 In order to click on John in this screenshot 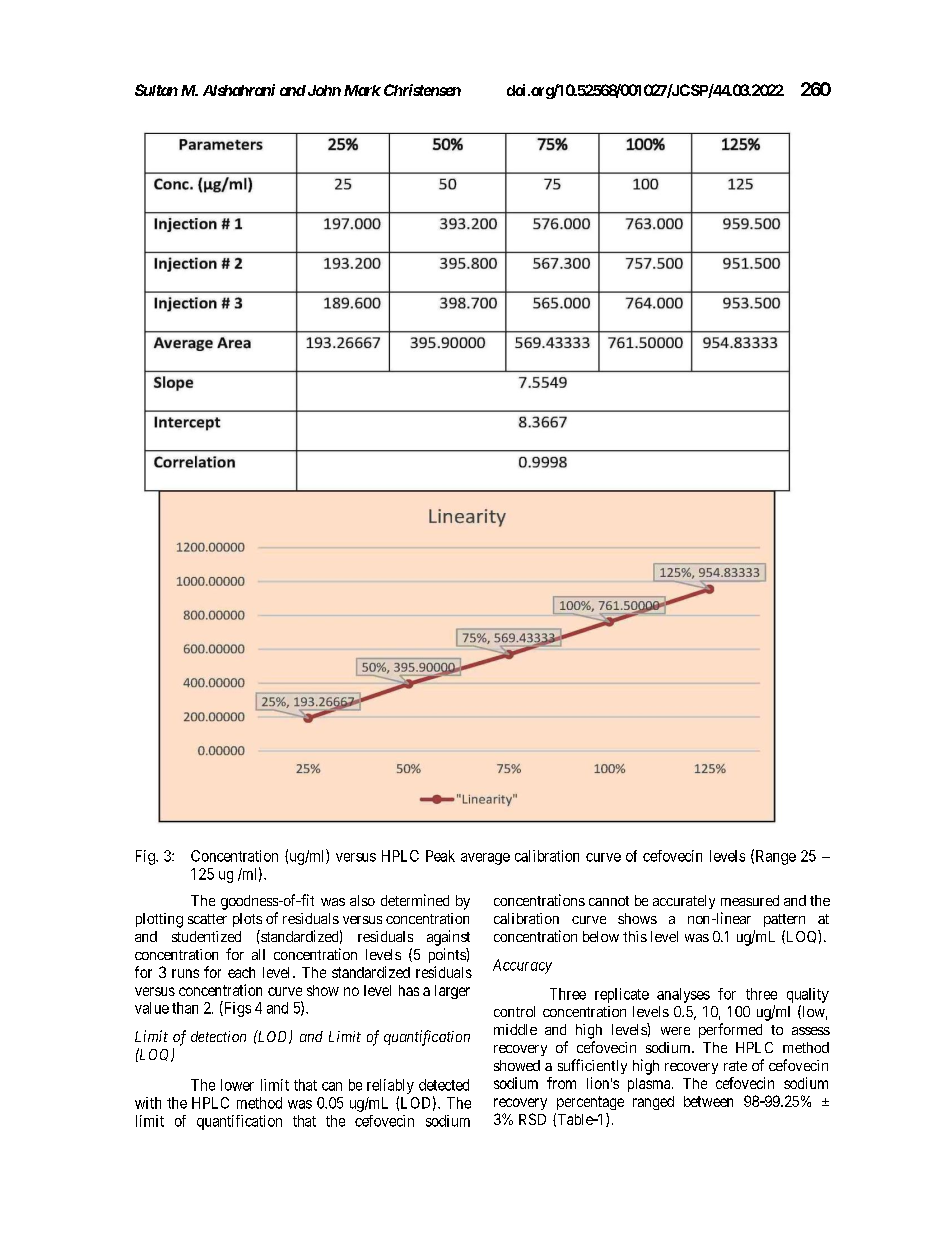, I will do `click(323, 90)`.
